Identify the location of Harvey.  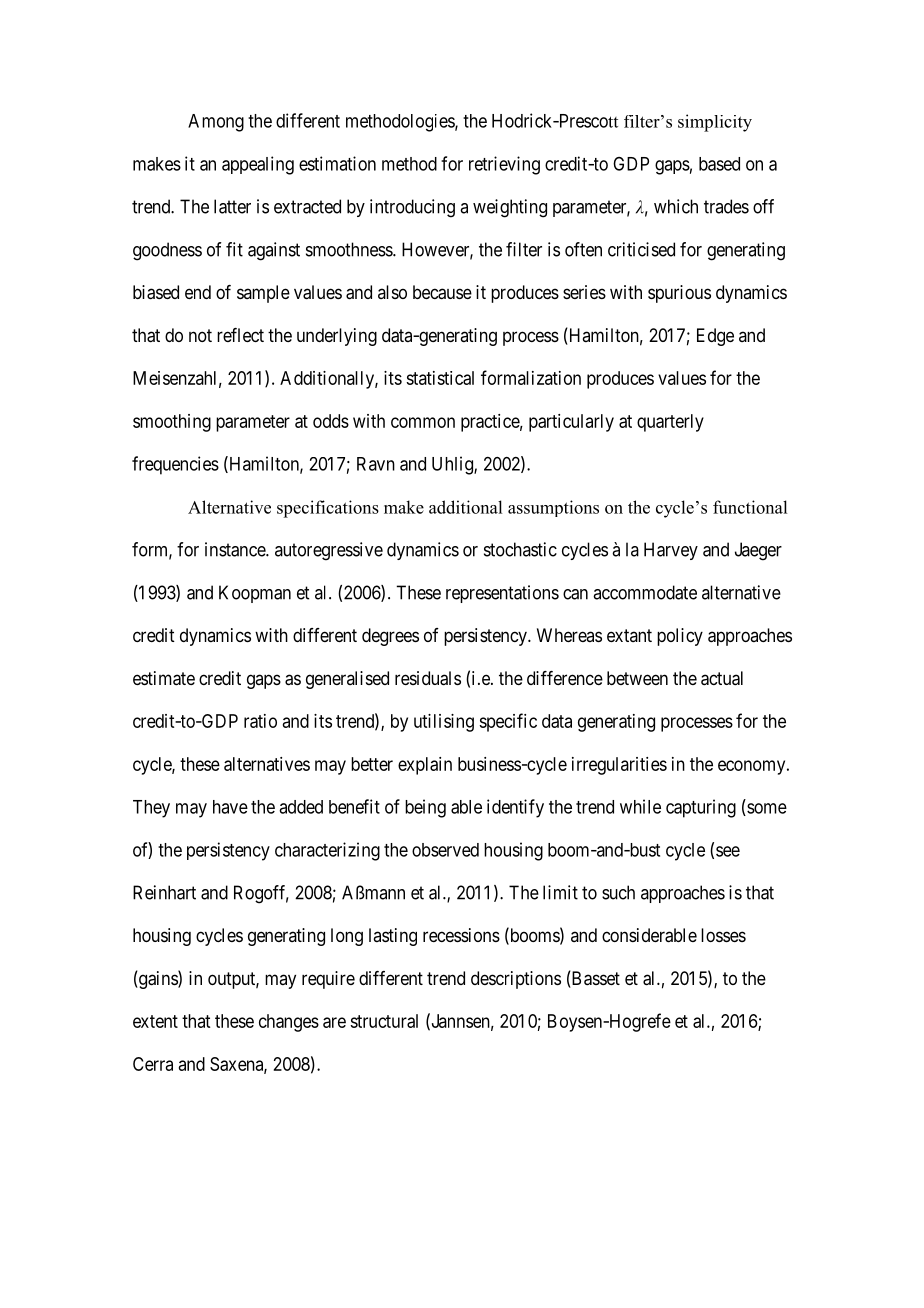
(671, 551).
